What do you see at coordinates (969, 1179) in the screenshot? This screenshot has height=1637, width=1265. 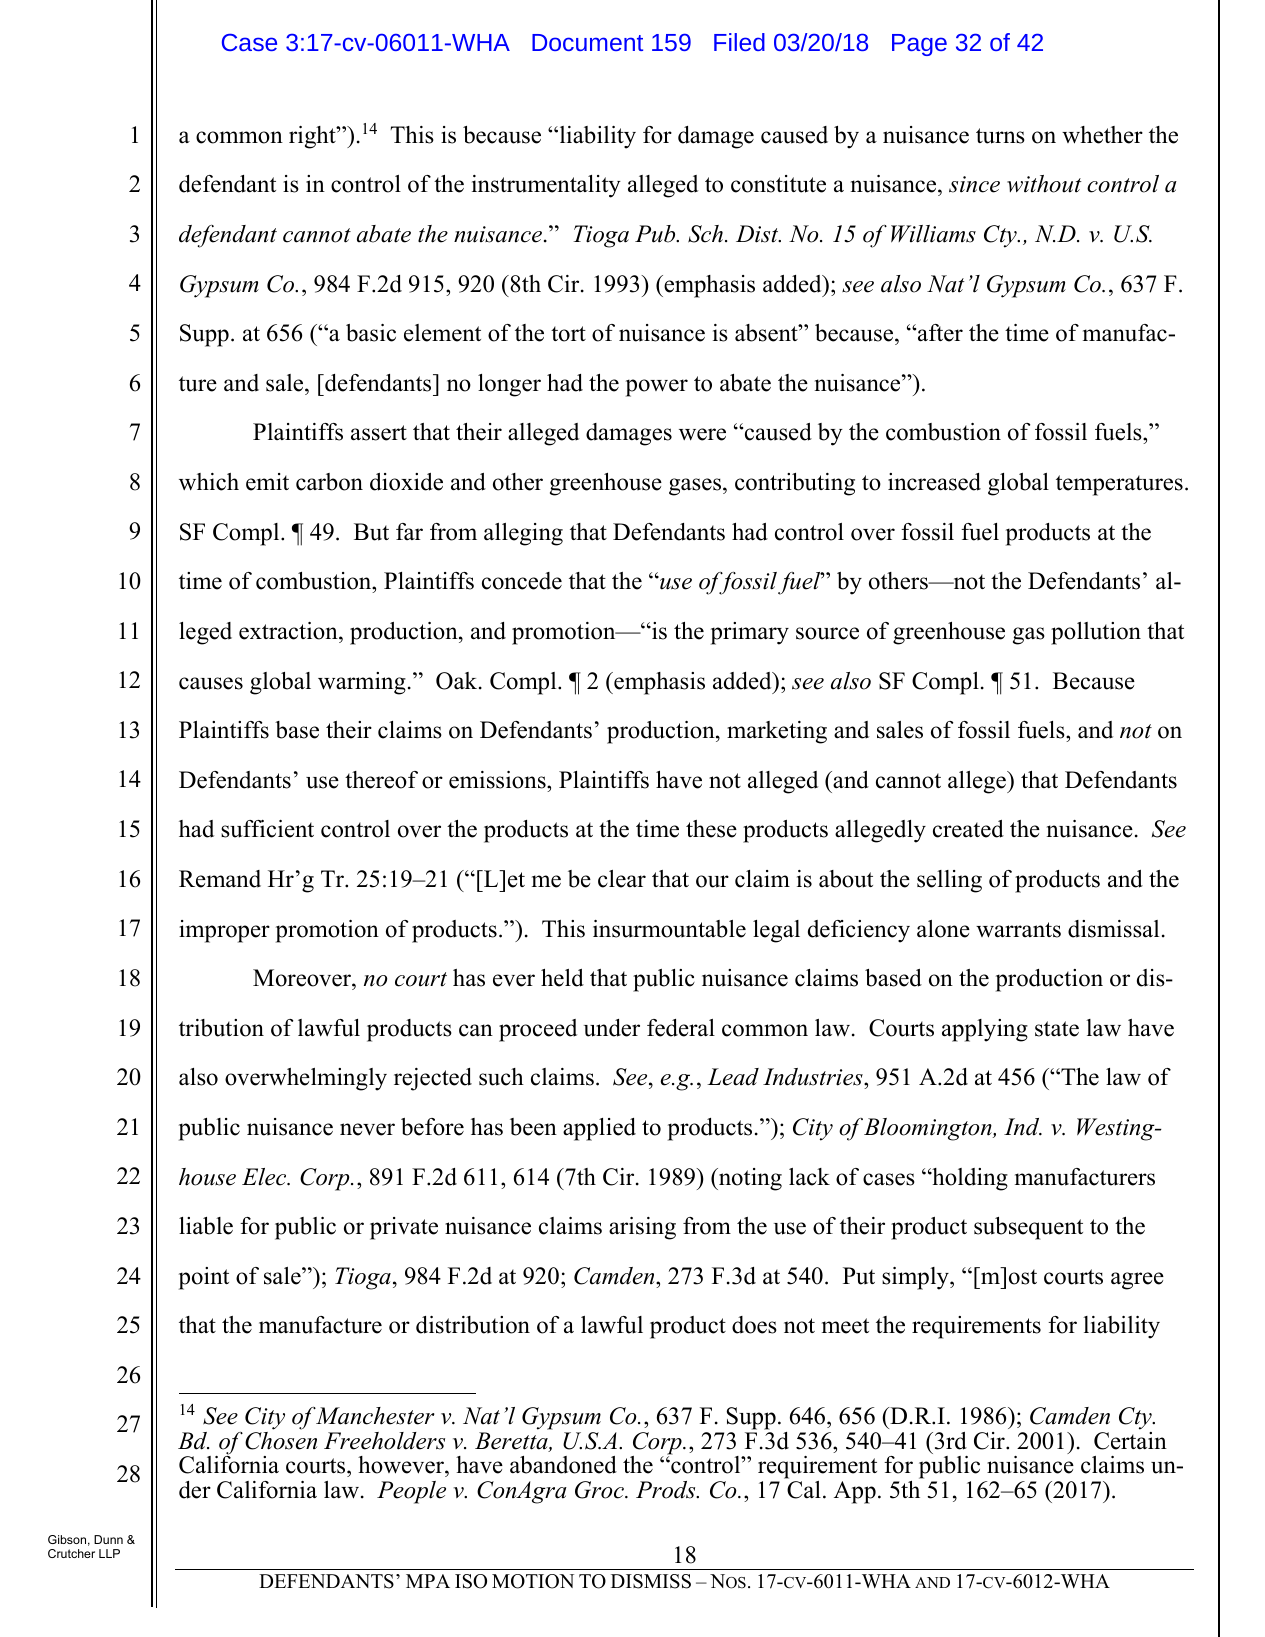 I see `holding` at bounding box center [969, 1179].
